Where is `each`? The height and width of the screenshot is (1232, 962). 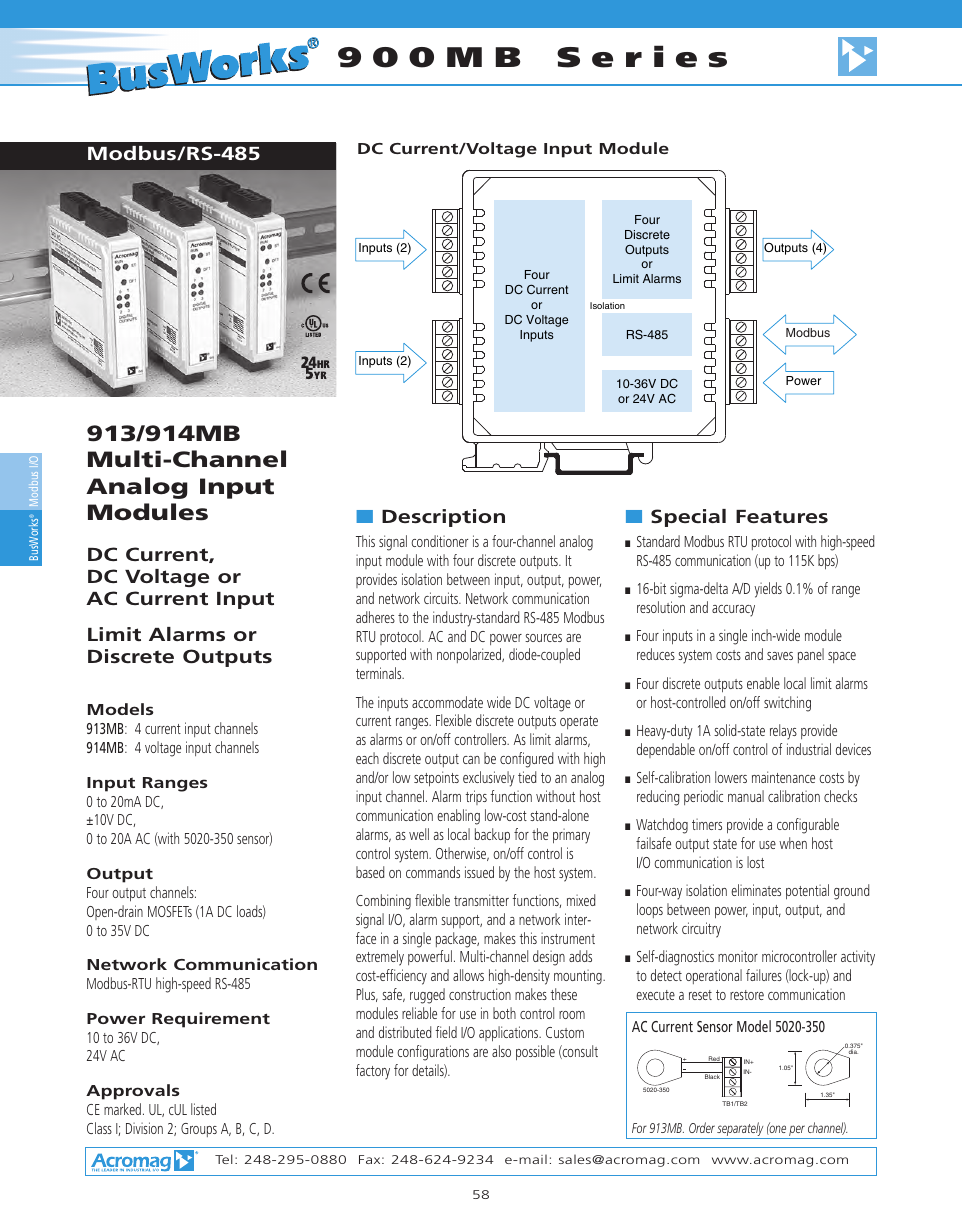 each is located at coordinates (367, 758).
